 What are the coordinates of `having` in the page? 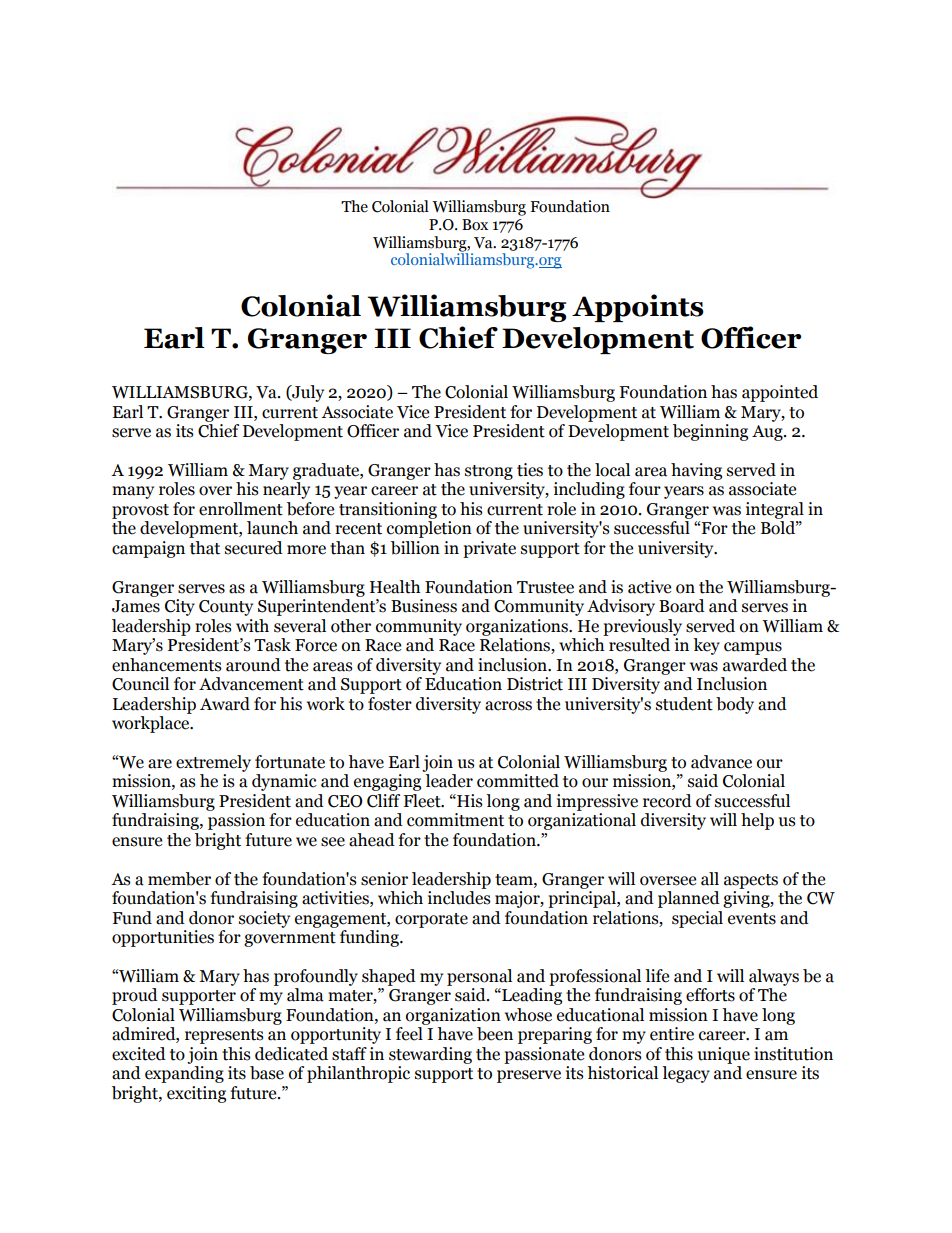 It's located at (696, 471).
